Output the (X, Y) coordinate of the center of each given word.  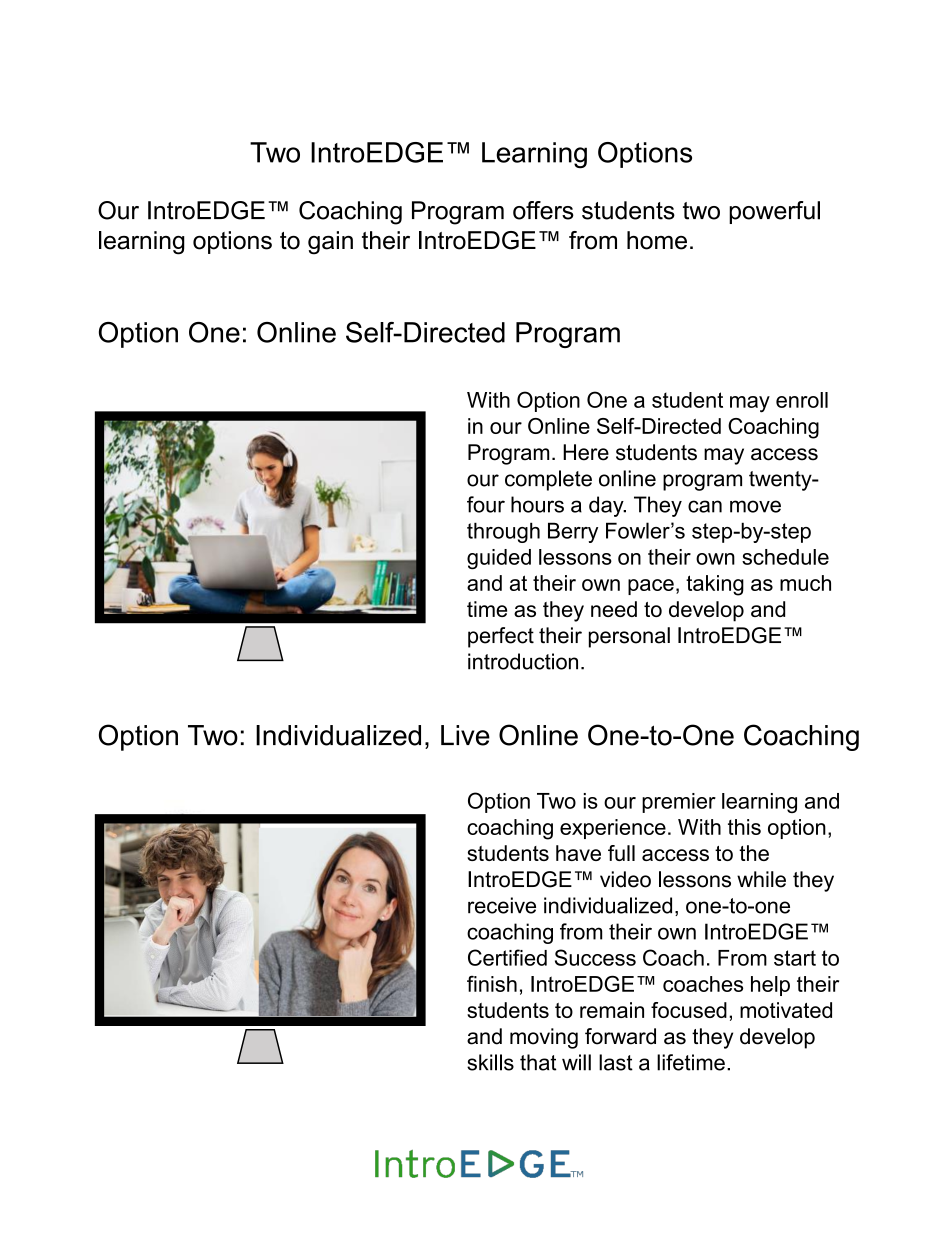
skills (490, 1062)
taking (715, 585)
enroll (802, 400)
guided (499, 559)
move (755, 506)
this (744, 827)
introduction (523, 661)
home (657, 240)
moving (544, 1038)
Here (586, 452)
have (578, 853)
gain (330, 243)
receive (502, 905)
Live (465, 735)
